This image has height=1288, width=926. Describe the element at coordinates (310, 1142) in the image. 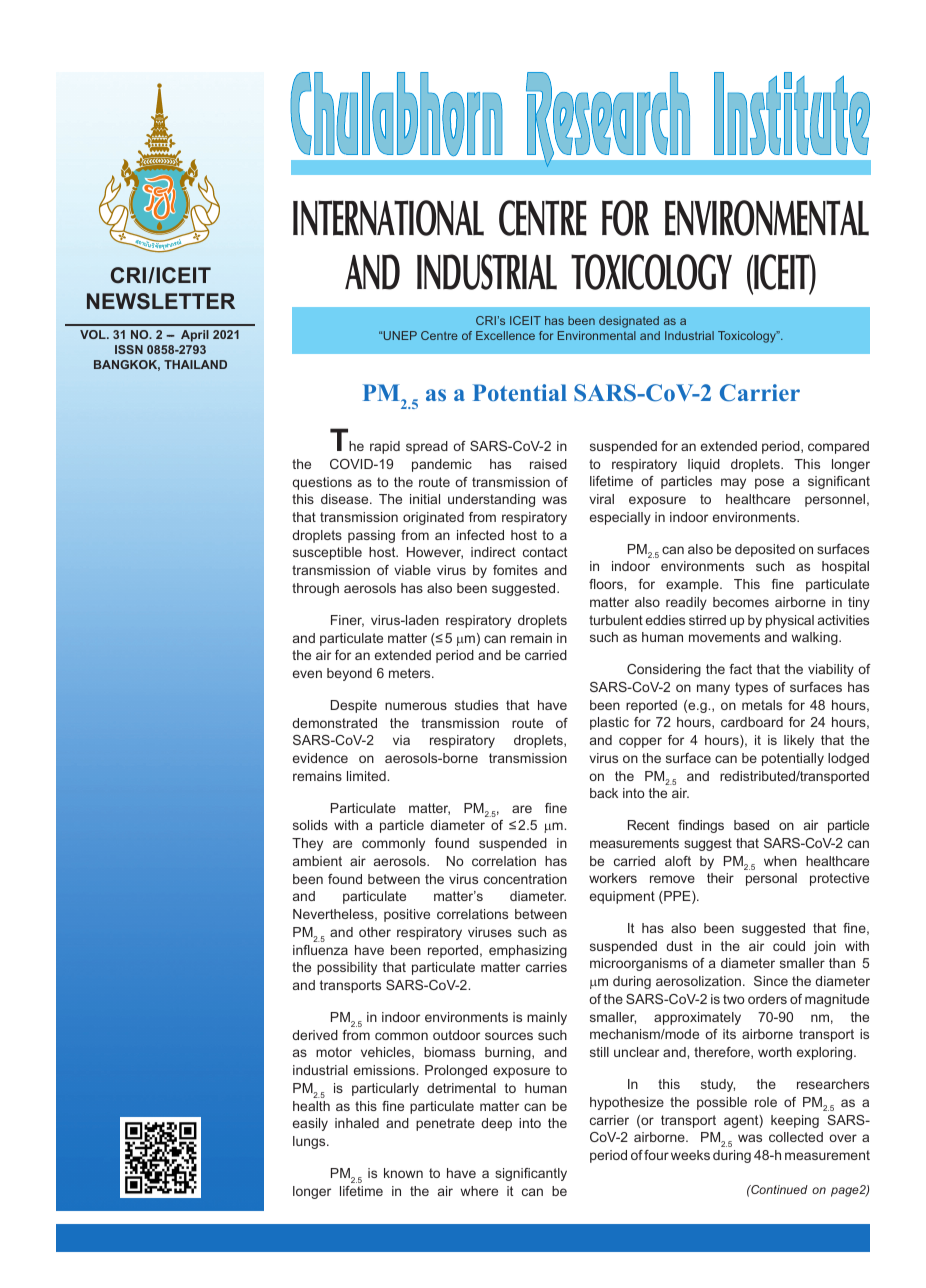

I see `lungs` at that location.
